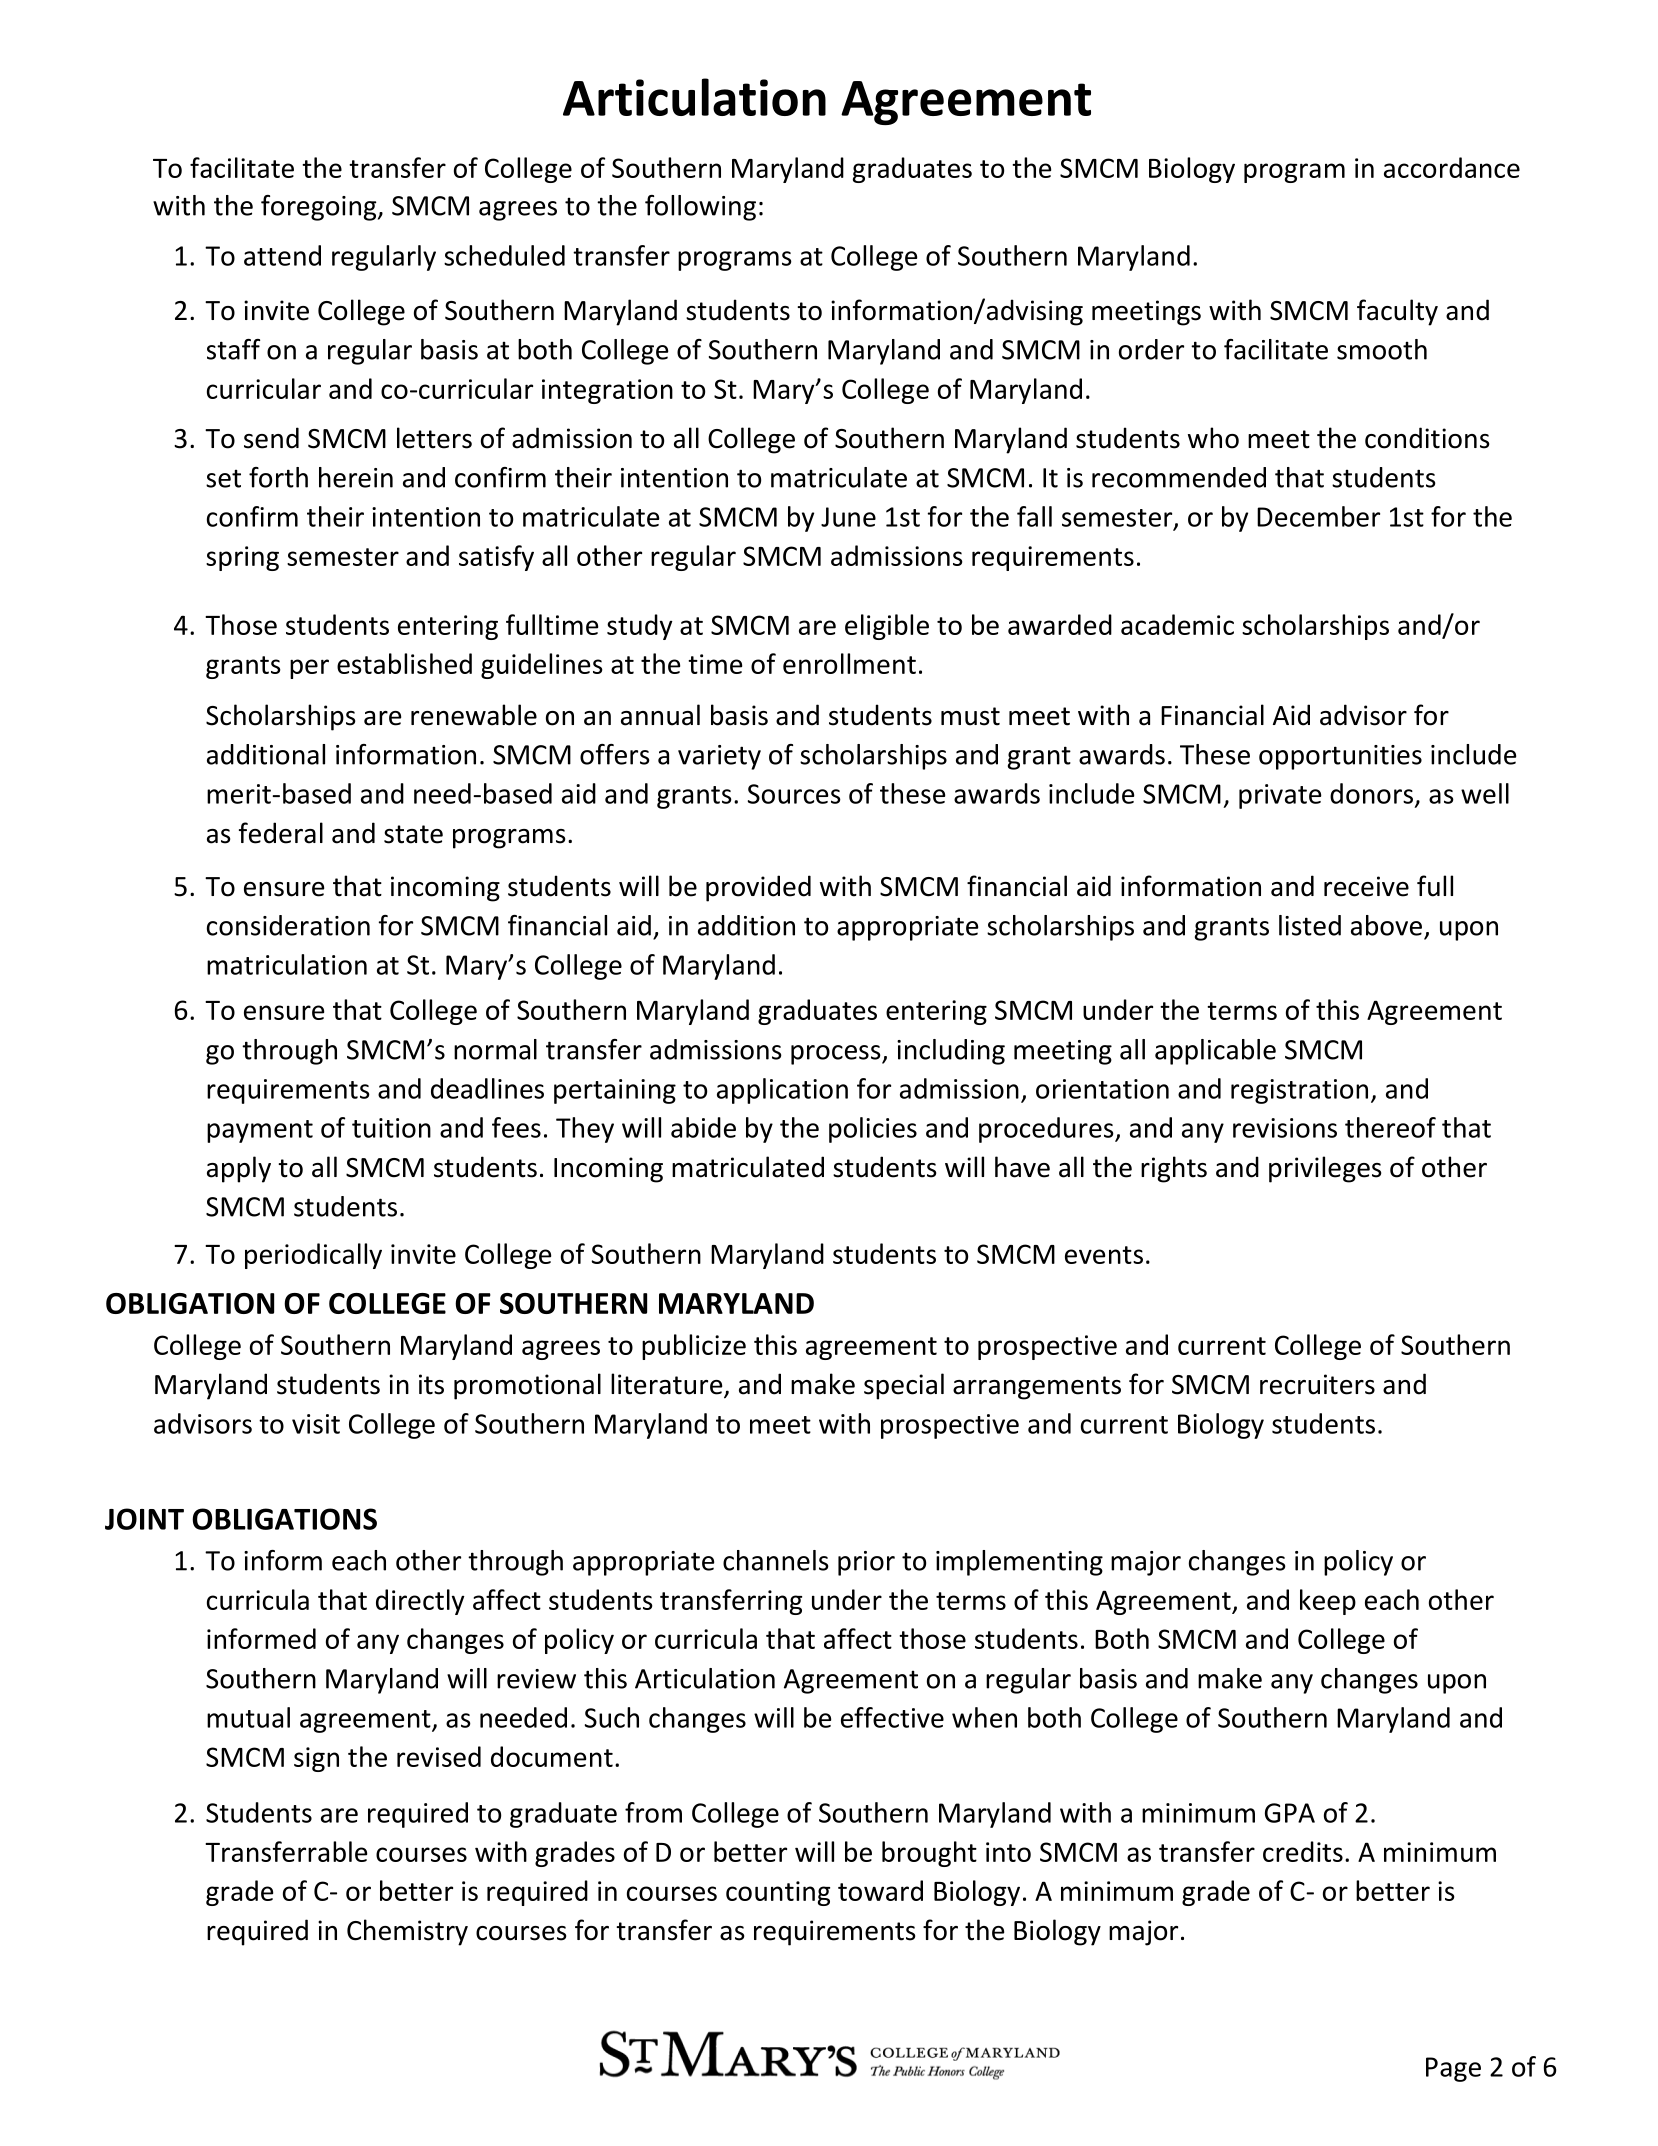 This page has width=1658, height=2146. I want to click on foregoing, so click(320, 208).
